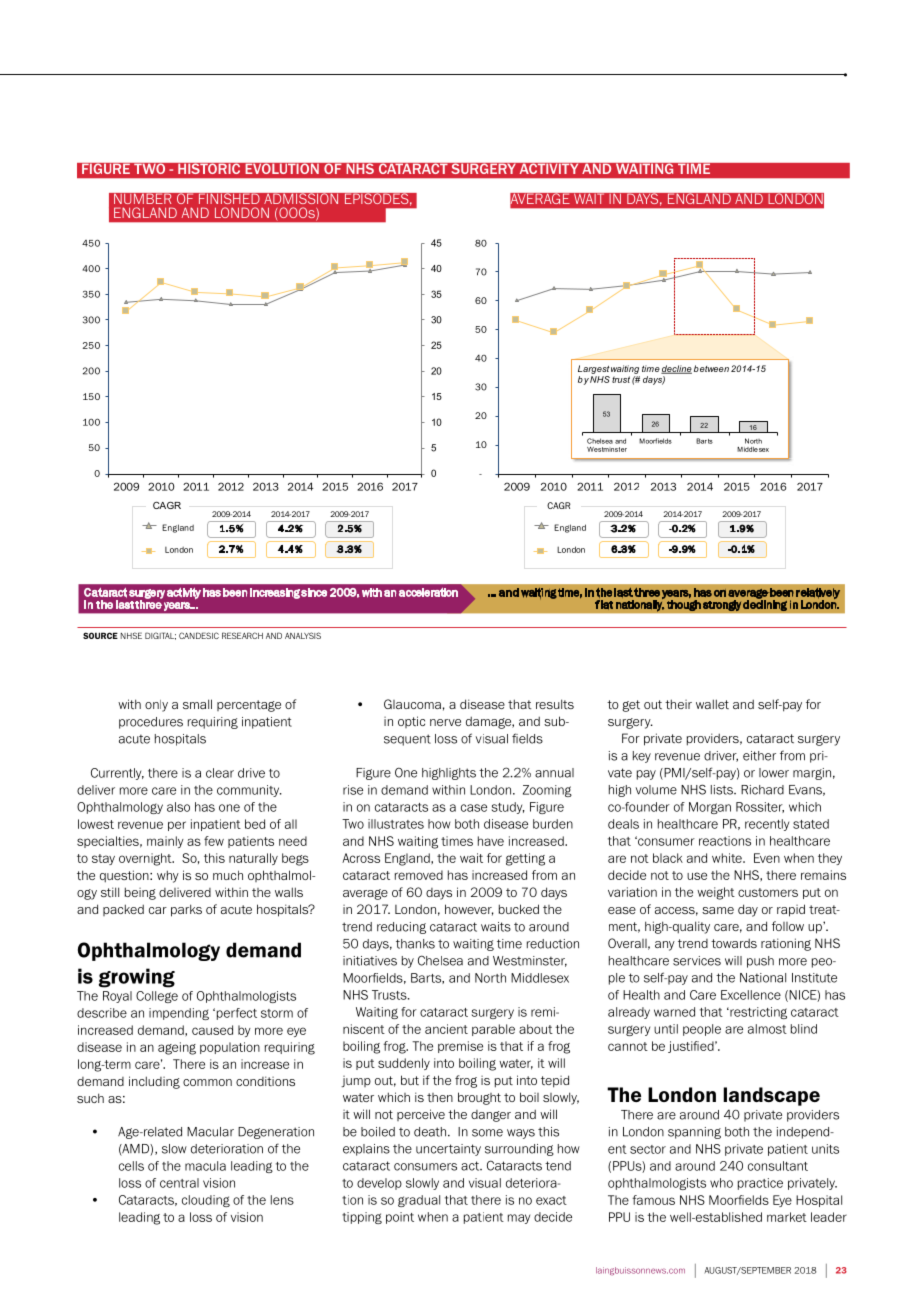 This screenshot has height=1308, width=924. Describe the element at coordinates (186, 910) in the screenshot. I see `parks` at that location.
